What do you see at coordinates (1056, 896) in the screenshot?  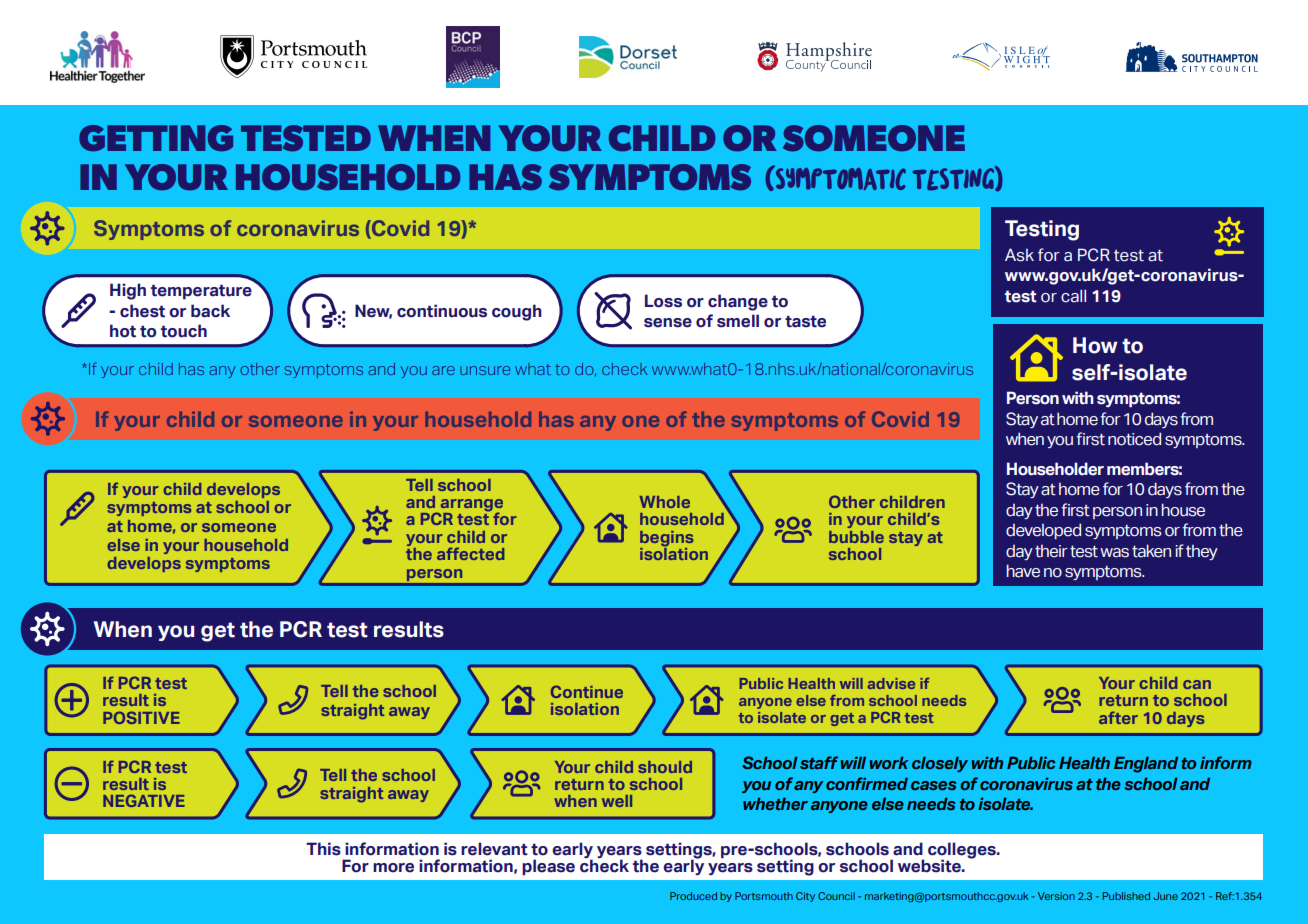 I see `Version` at bounding box center [1056, 896].
